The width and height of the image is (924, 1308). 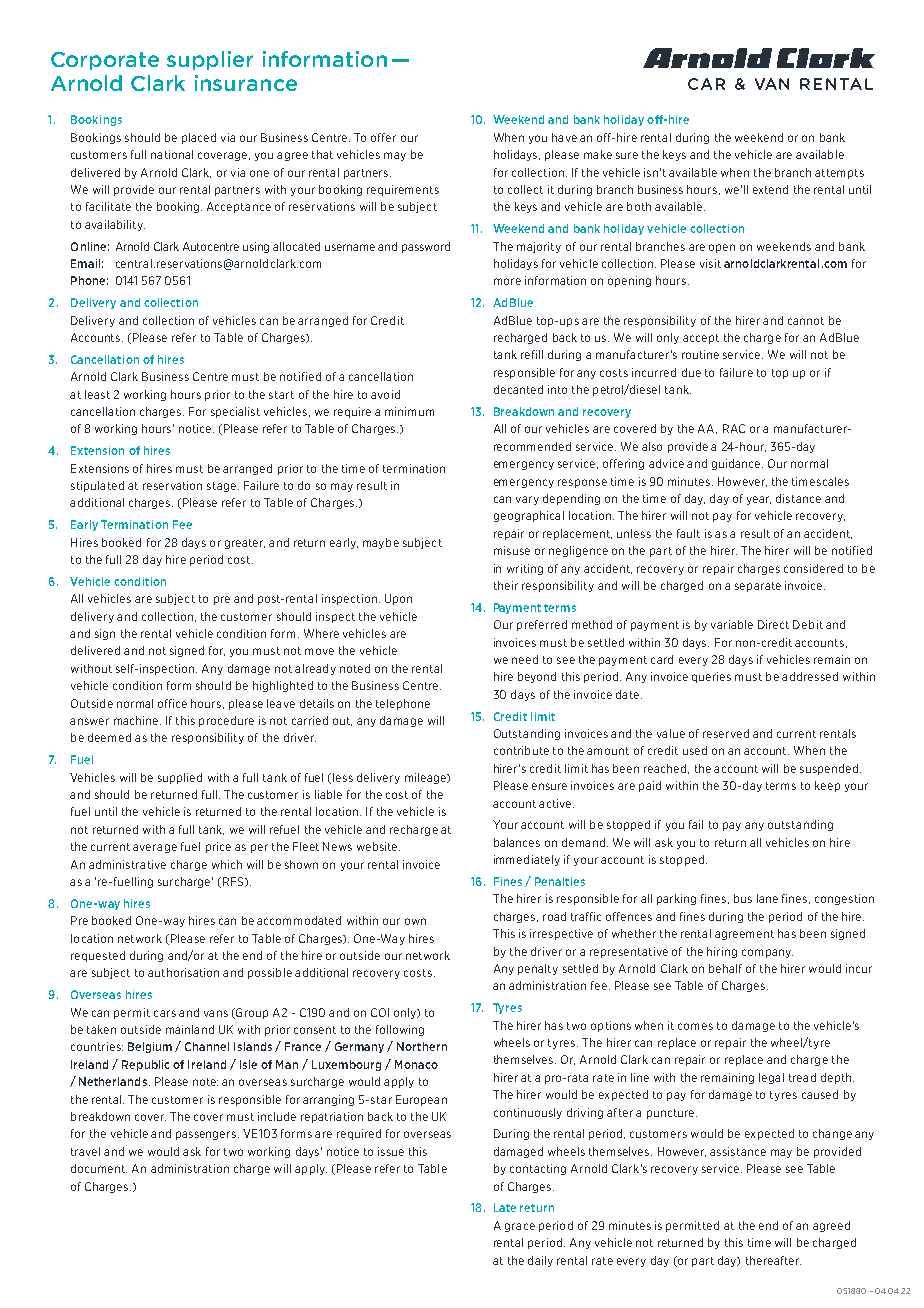 I want to click on routine, so click(x=700, y=354).
